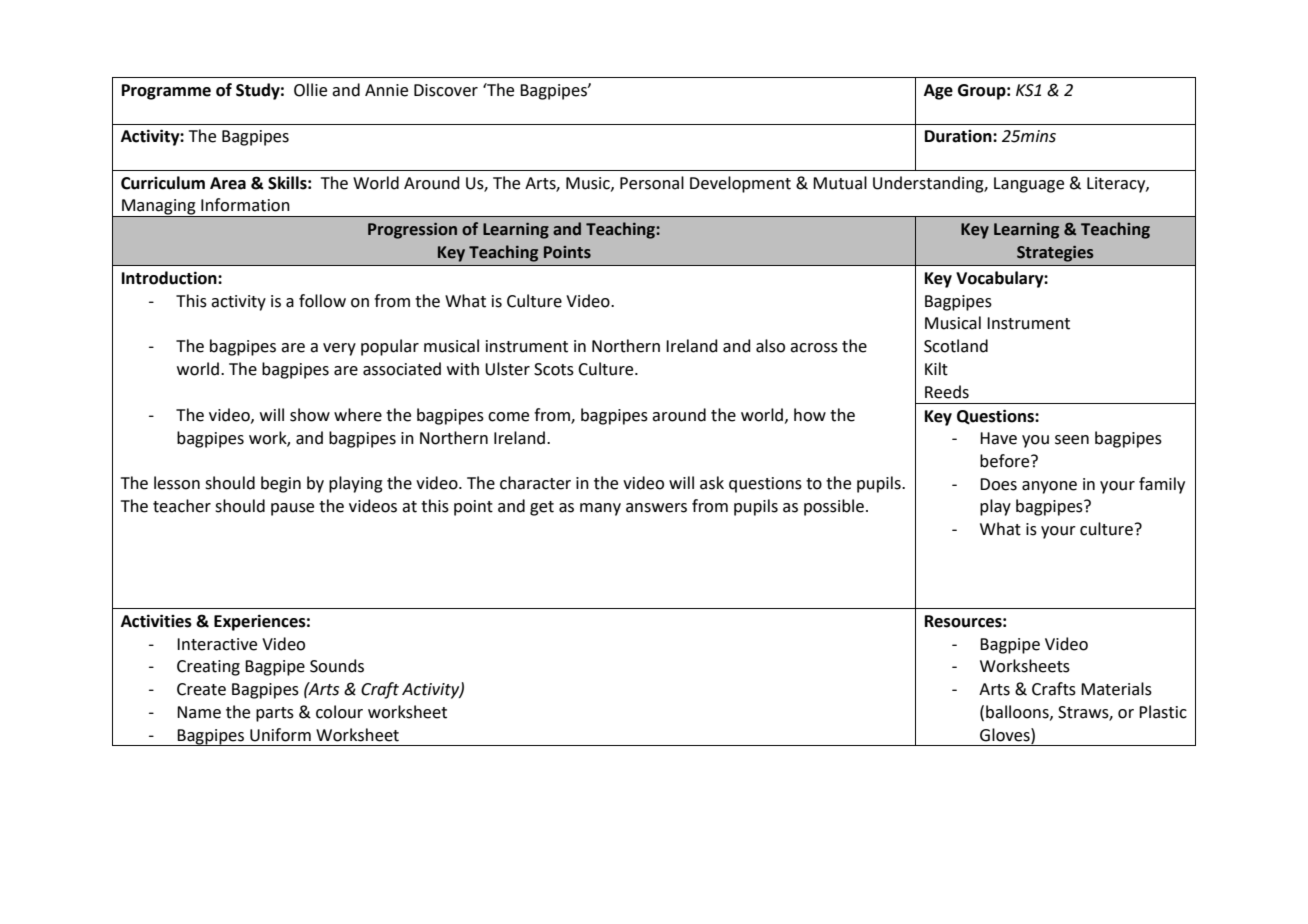 This screenshot has width=1308, height=924. Describe the element at coordinates (959, 136) in the screenshot. I see `Duration` at that location.
